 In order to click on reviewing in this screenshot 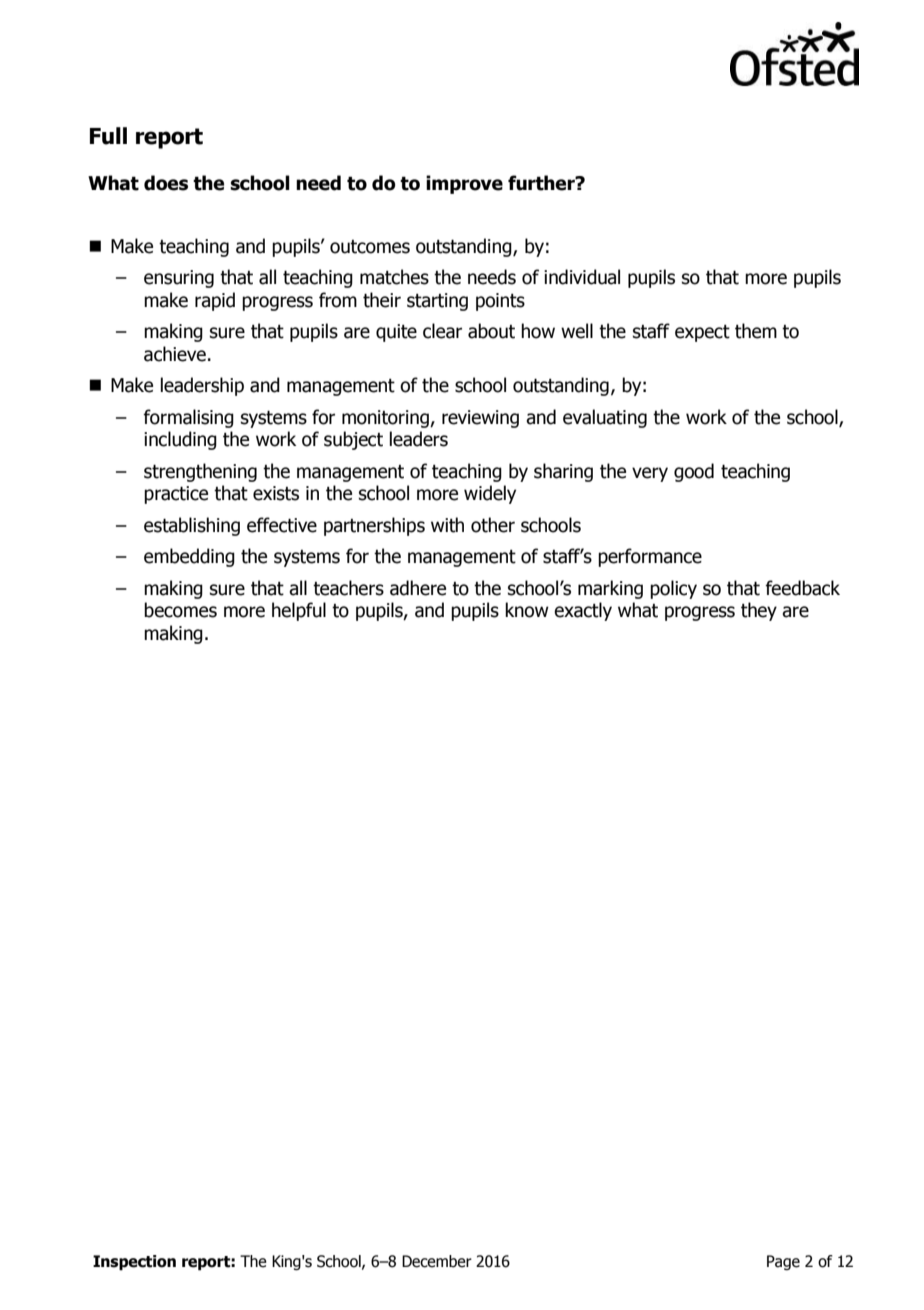, I will do `click(480, 419)`.
